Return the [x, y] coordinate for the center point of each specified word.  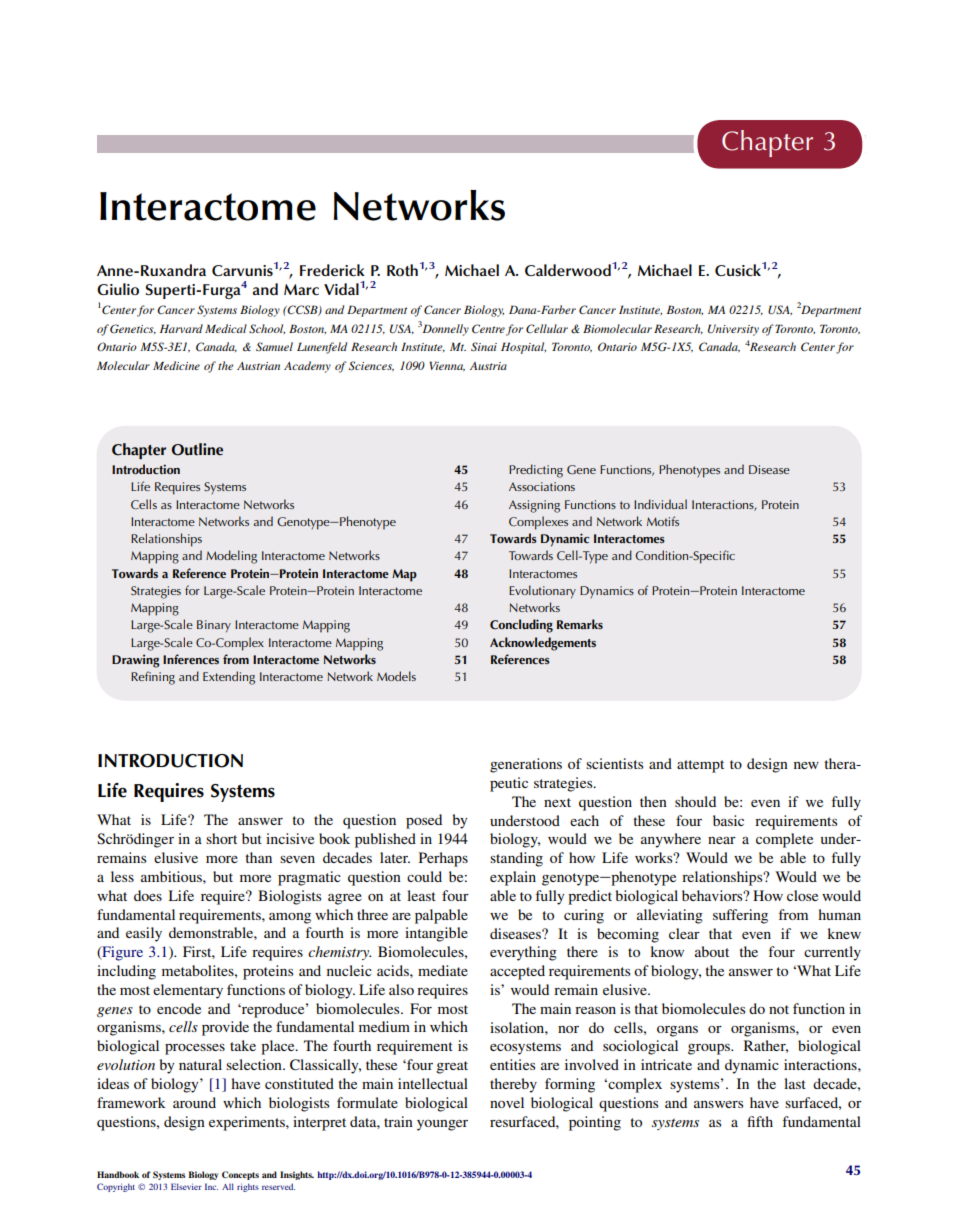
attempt [700, 766]
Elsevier [186, 1186]
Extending [229, 678]
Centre [488, 328]
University [733, 330]
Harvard [181, 328]
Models [396, 676]
